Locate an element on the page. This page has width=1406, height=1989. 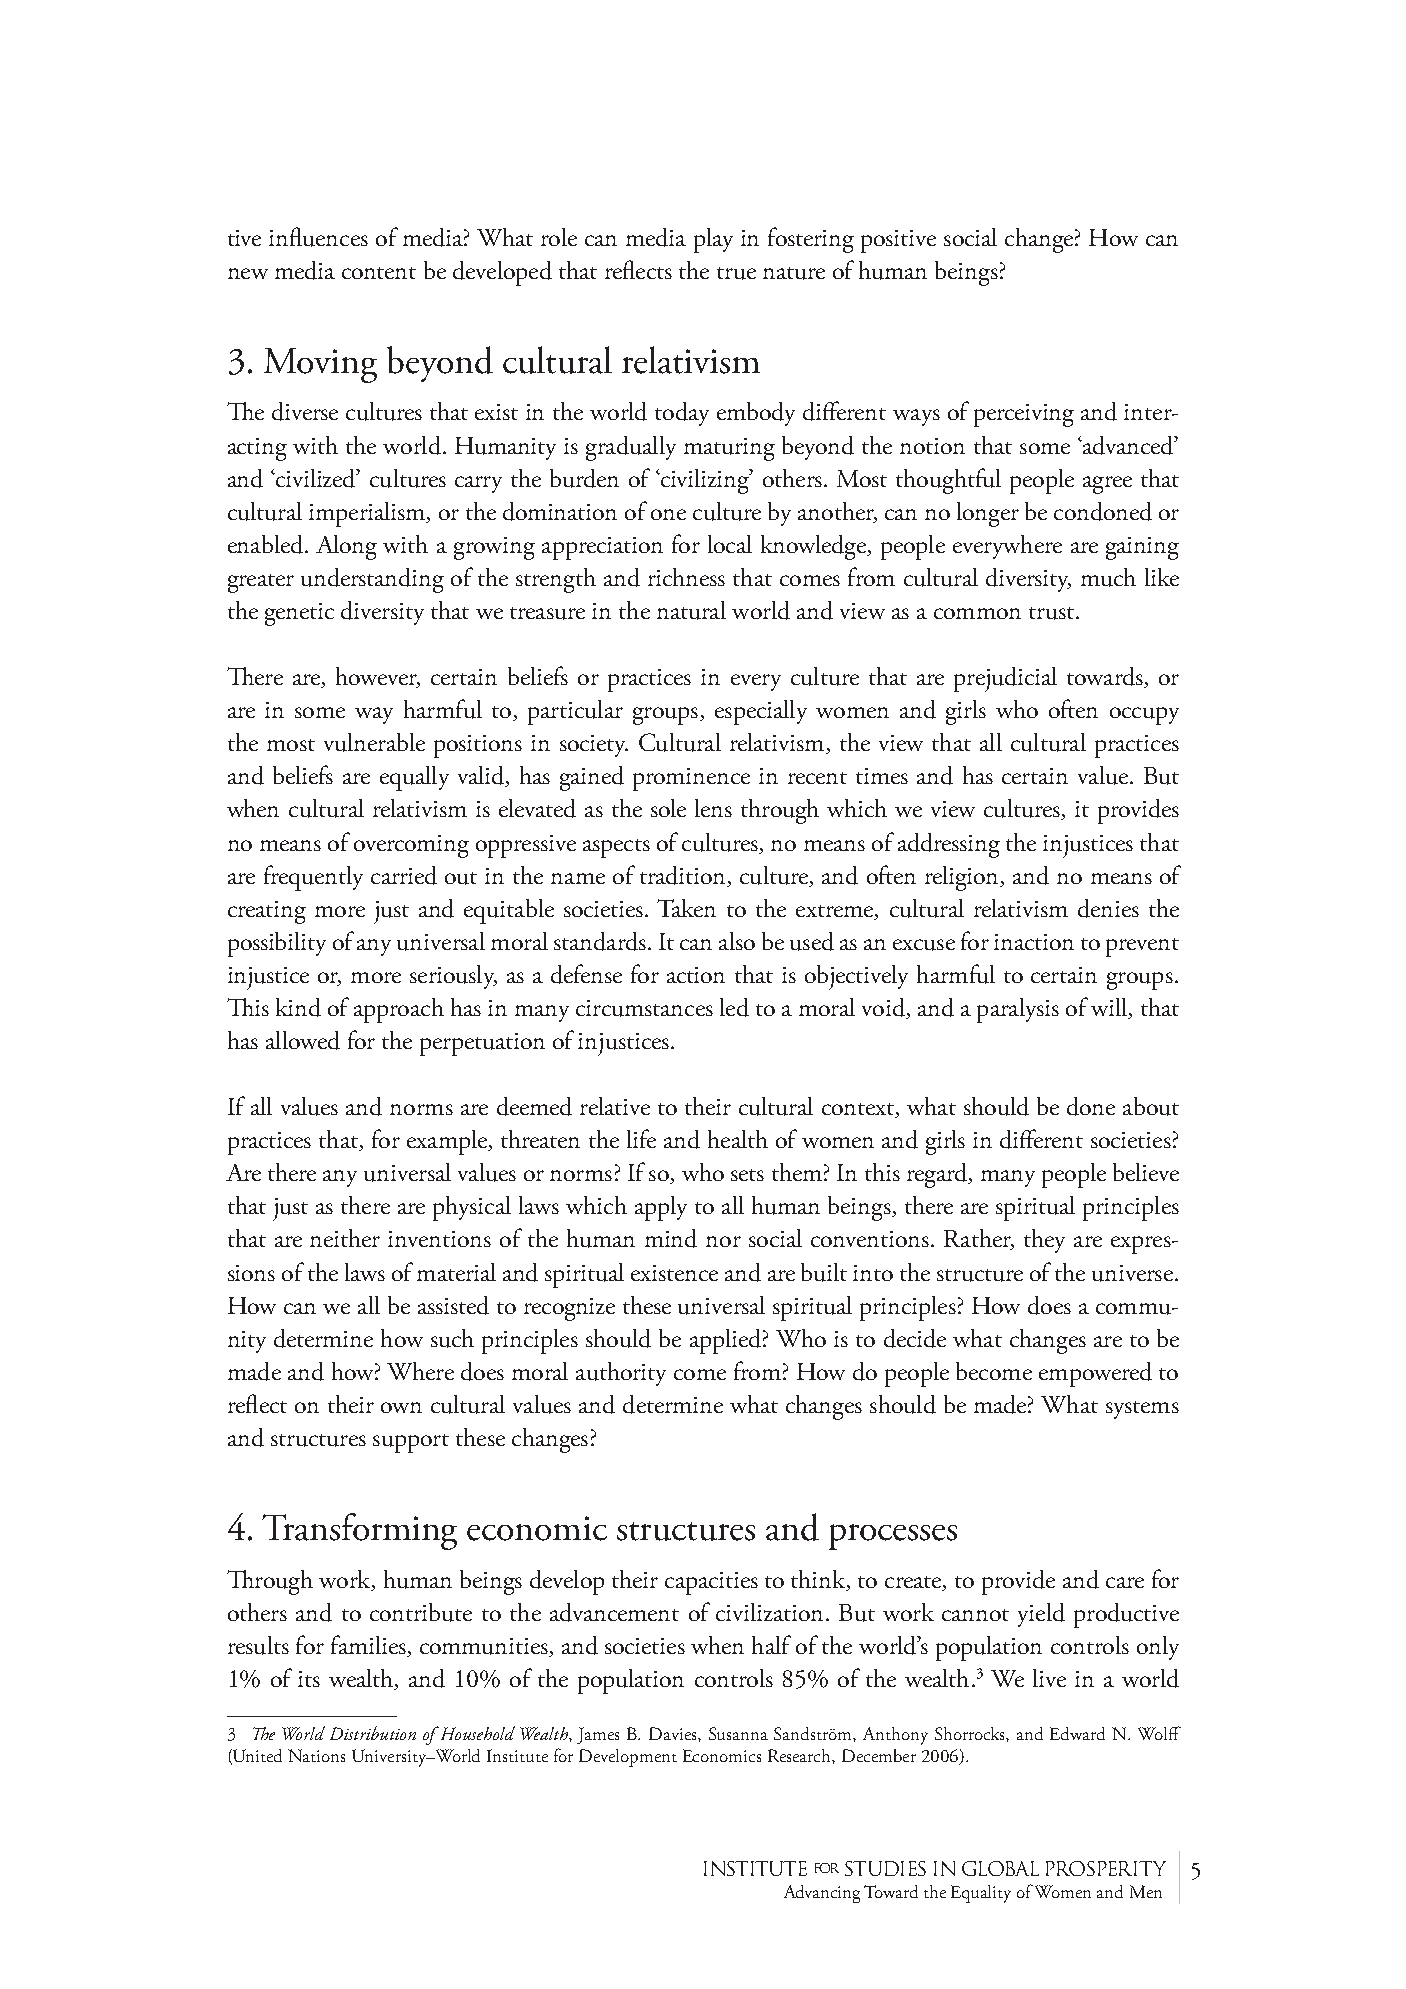
perceiving is located at coordinates (1024, 415).
